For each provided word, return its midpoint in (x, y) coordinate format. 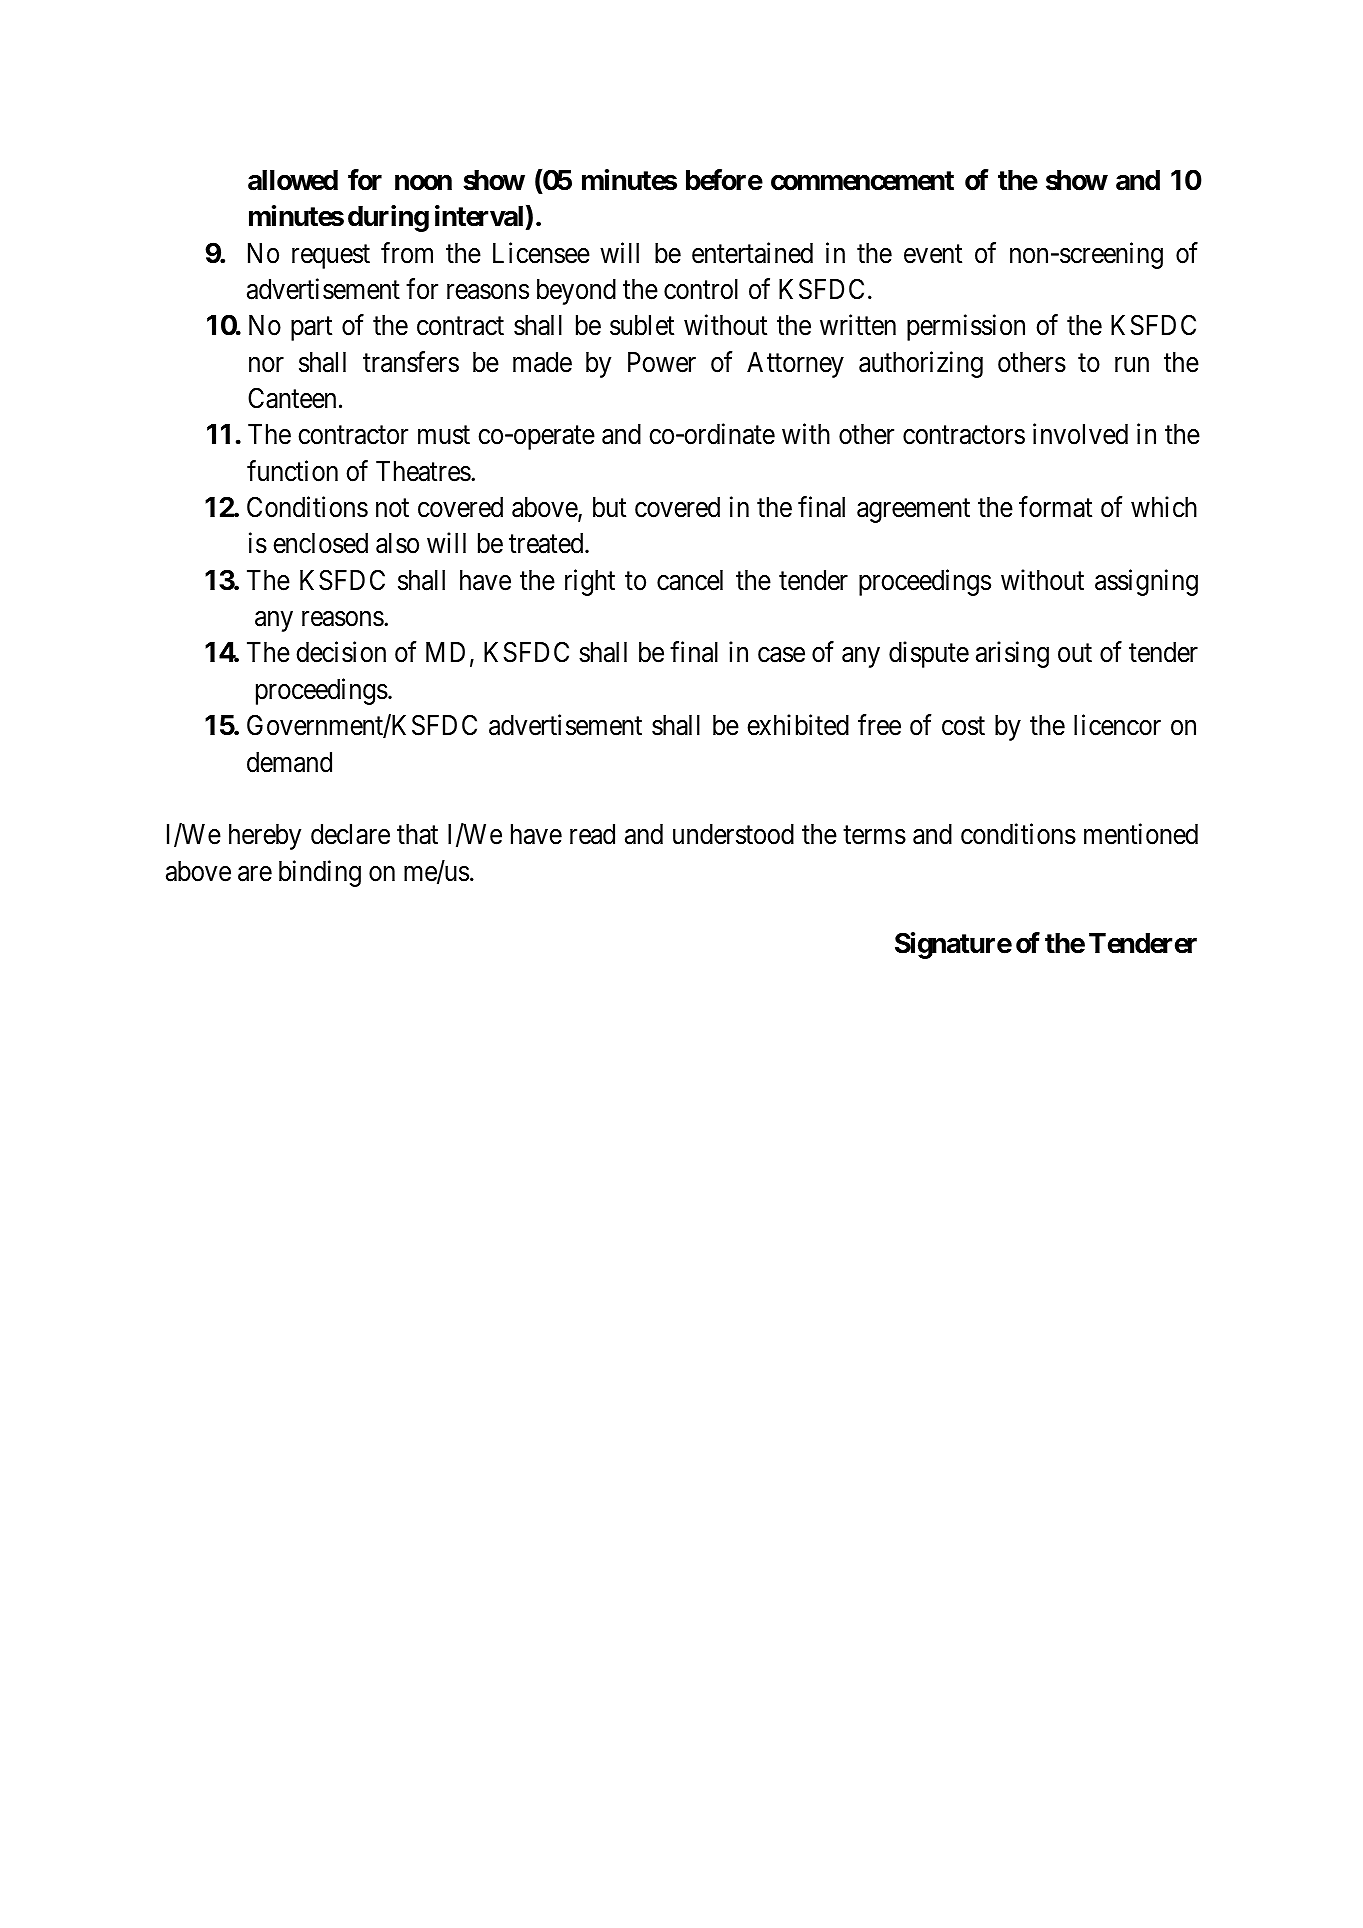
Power (662, 362)
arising (1012, 655)
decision (341, 652)
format (1055, 507)
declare (350, 834)
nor (266, 365)
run (1132, 364)
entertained (752, 253)
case (781, 655)
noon (423, 183)
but (609, 507)
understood (733, 834)
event (933, 254)
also (397, 543)
